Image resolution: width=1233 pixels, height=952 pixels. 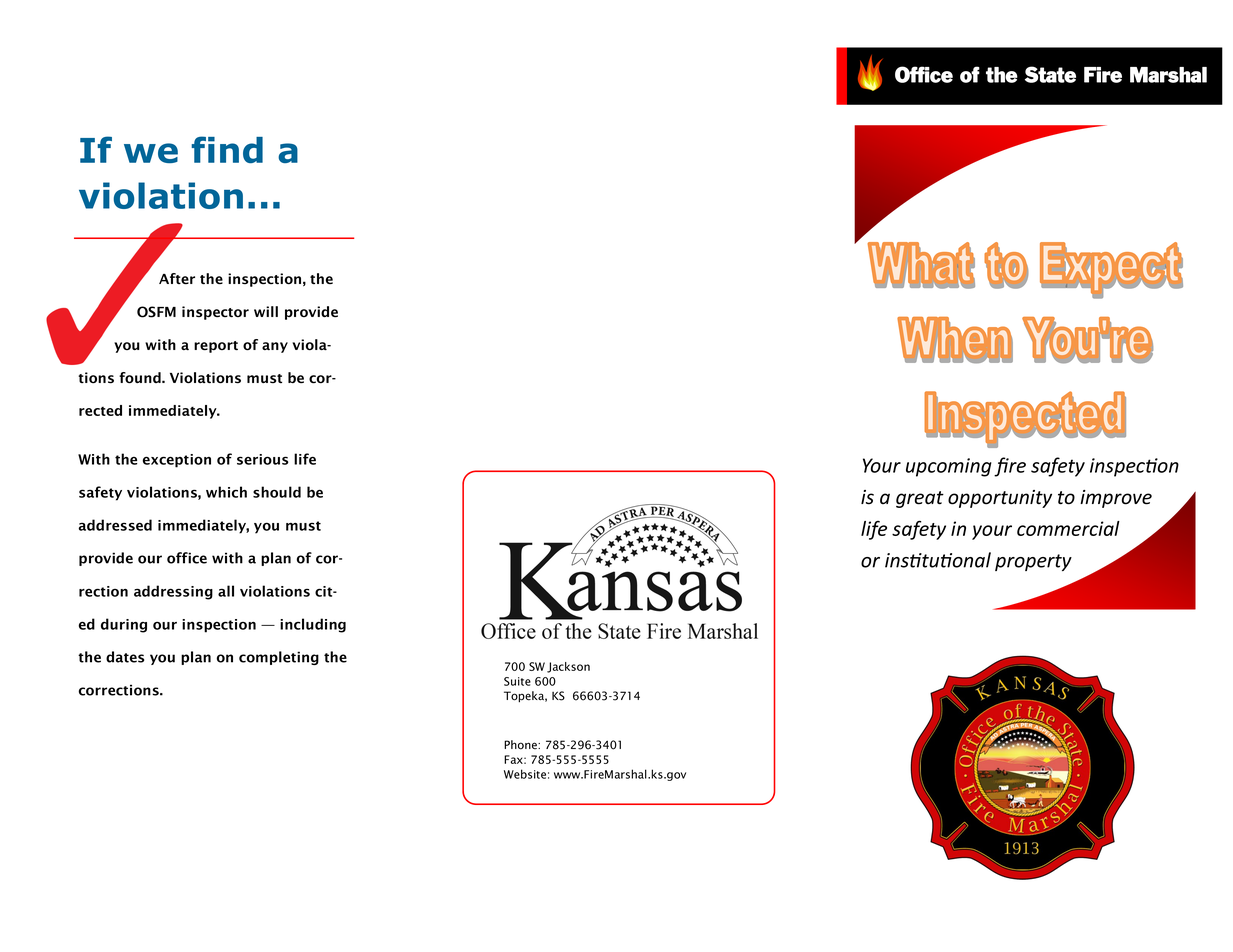 I want to click on Jackson, so click(x=568, y=667).
